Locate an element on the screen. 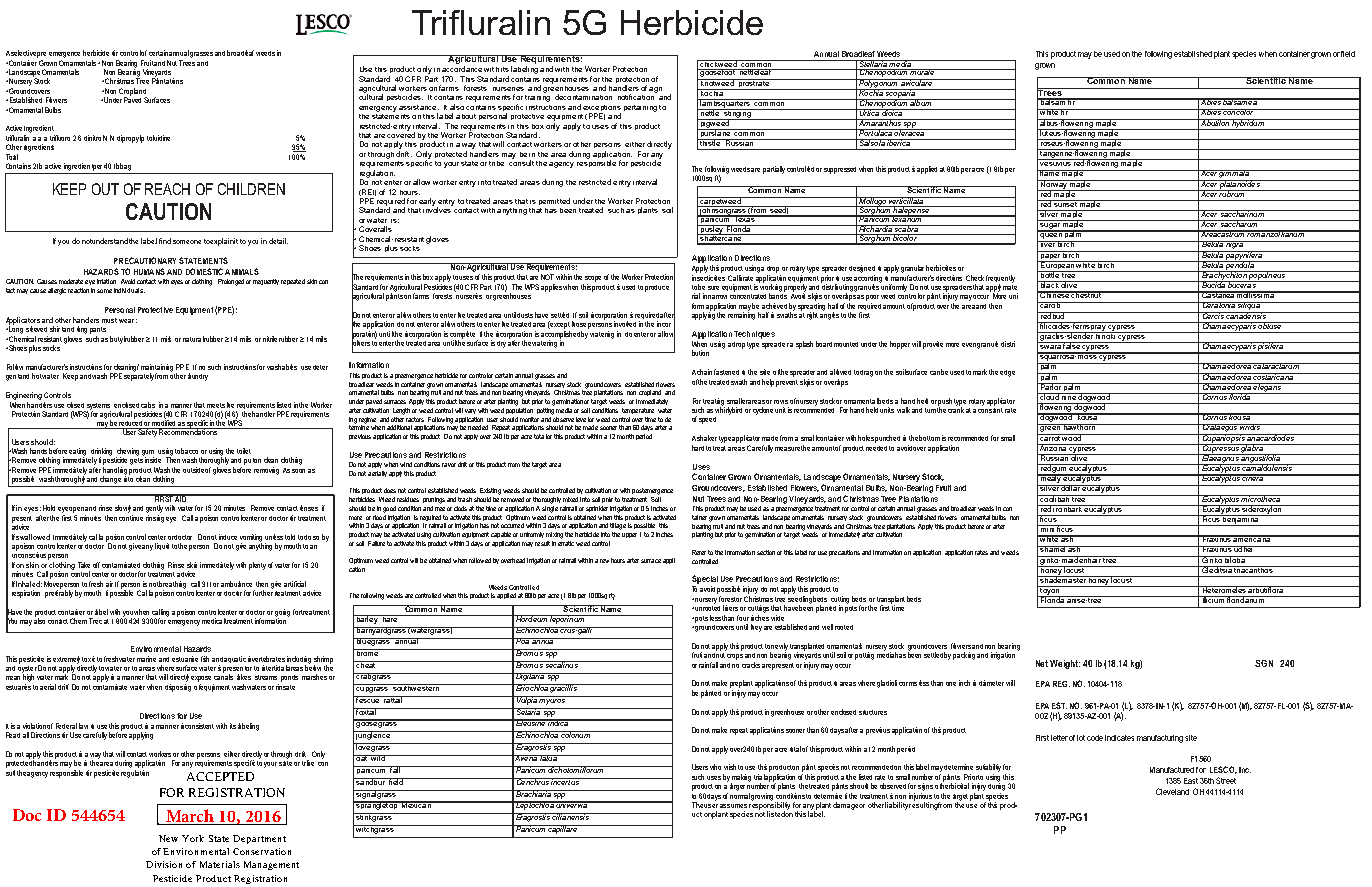 The width and height of the screenshot is (1372, 887). redbud is located at coordinates (1052, 315).
